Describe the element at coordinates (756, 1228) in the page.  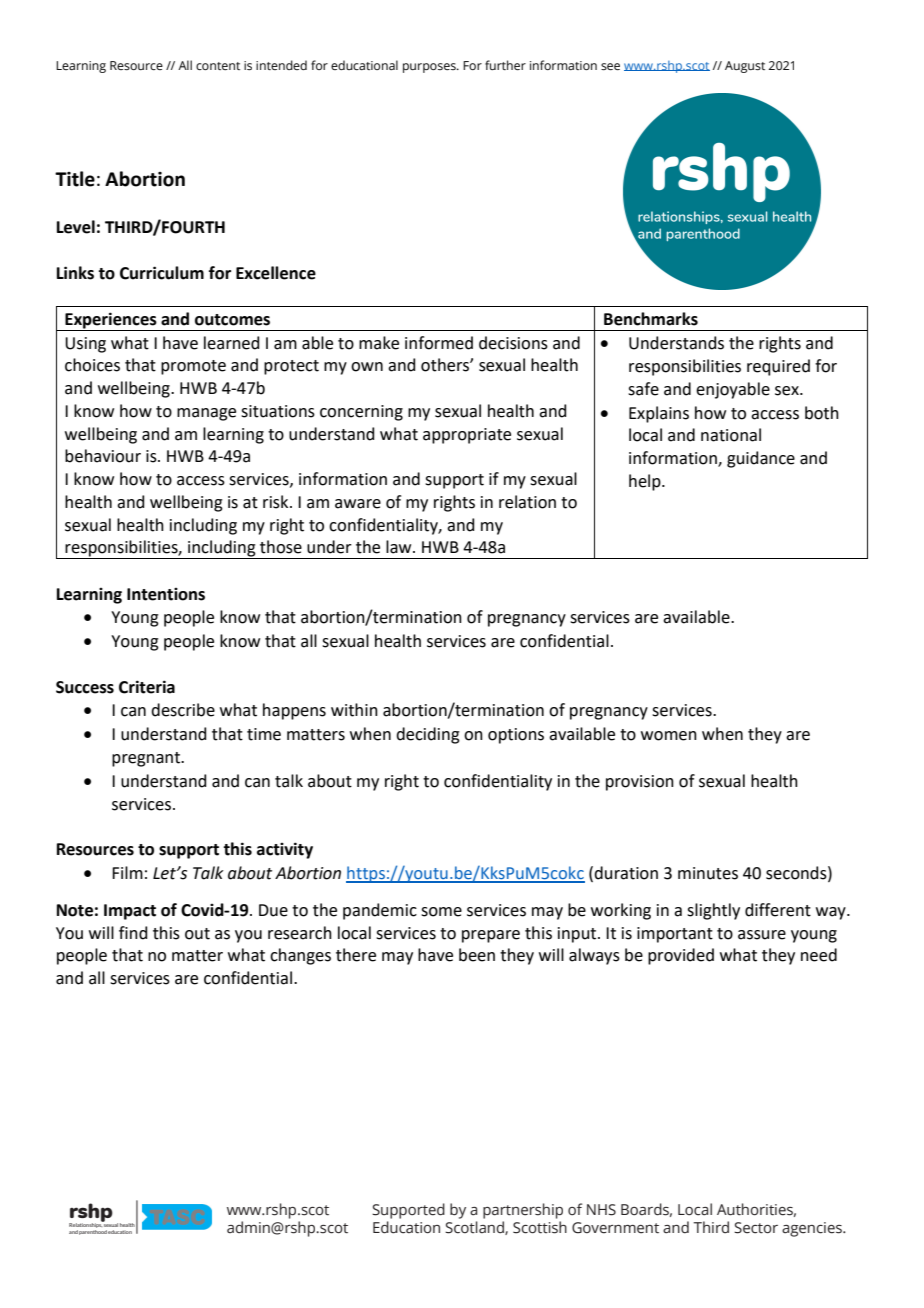
I see `Sector` at that location.
